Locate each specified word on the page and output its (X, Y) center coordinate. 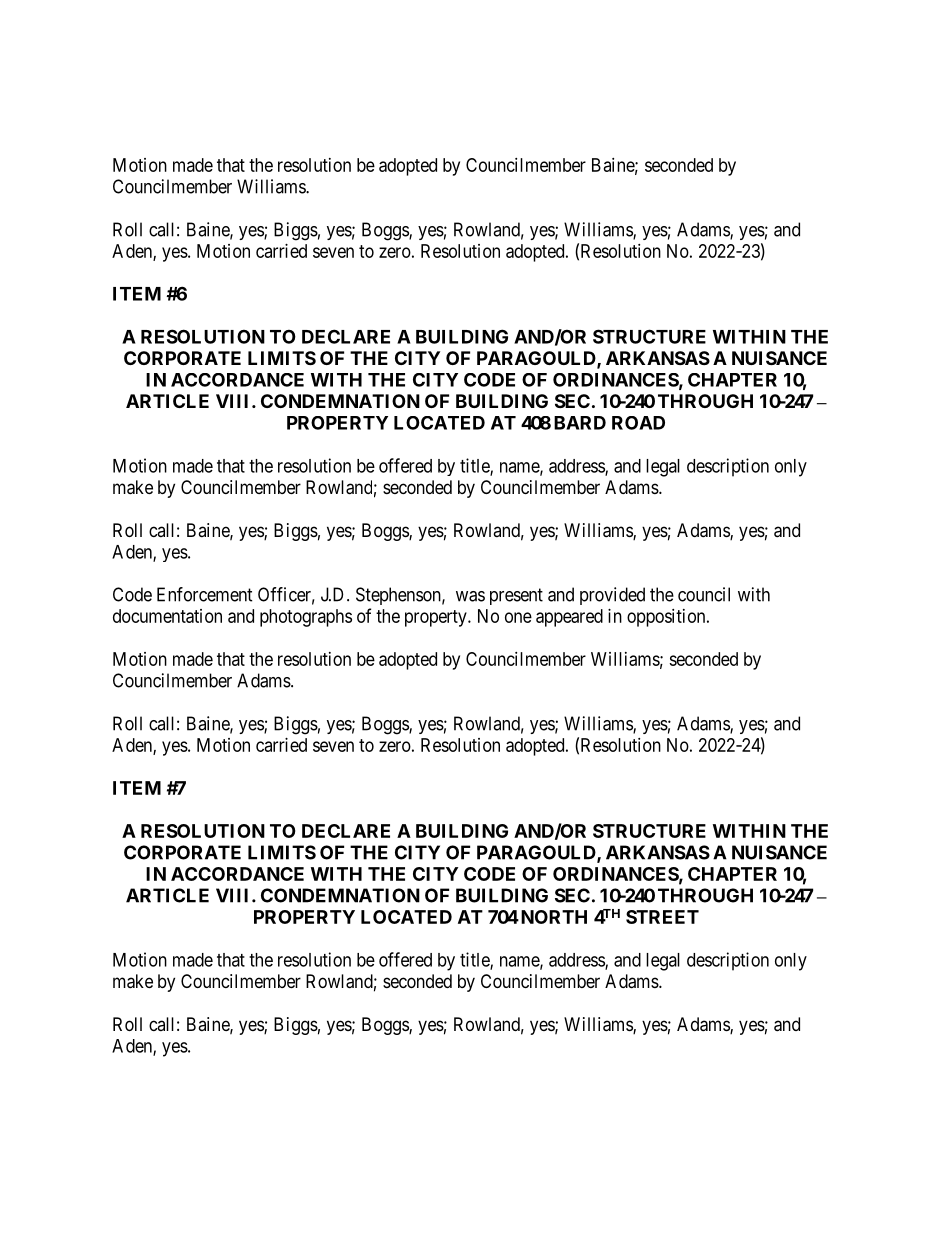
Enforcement (205, 594)
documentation (167, 616)
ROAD (638, 423)
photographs (306, 618)
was (470, 596)
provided (612, 596)
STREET (662, 917)
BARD (580, 423)
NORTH (552, 917)
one (518, 617)
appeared (569, 618)
